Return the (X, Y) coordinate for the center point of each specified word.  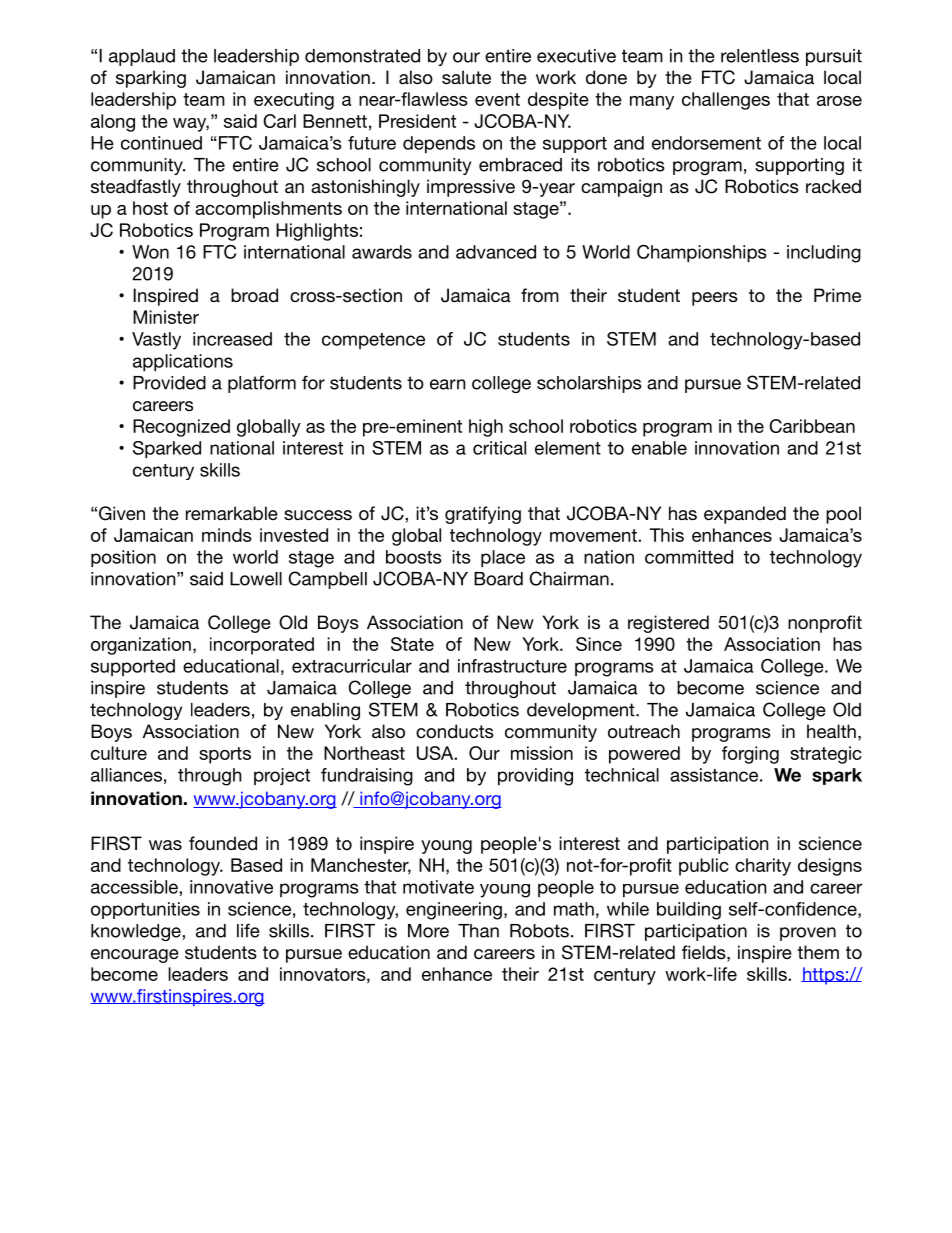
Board (498, 579)
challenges (726, 101)
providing (535, 777)
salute (466, 77)
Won (150, 252)
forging (750, 755)
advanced (496, 252)
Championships (702, 253)
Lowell (256, 579)
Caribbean (812, 426)
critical (499, 448)
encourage (135, 956)
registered (668, 624)
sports (225, 755)
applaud (142, 57)
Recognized (181, 428)
